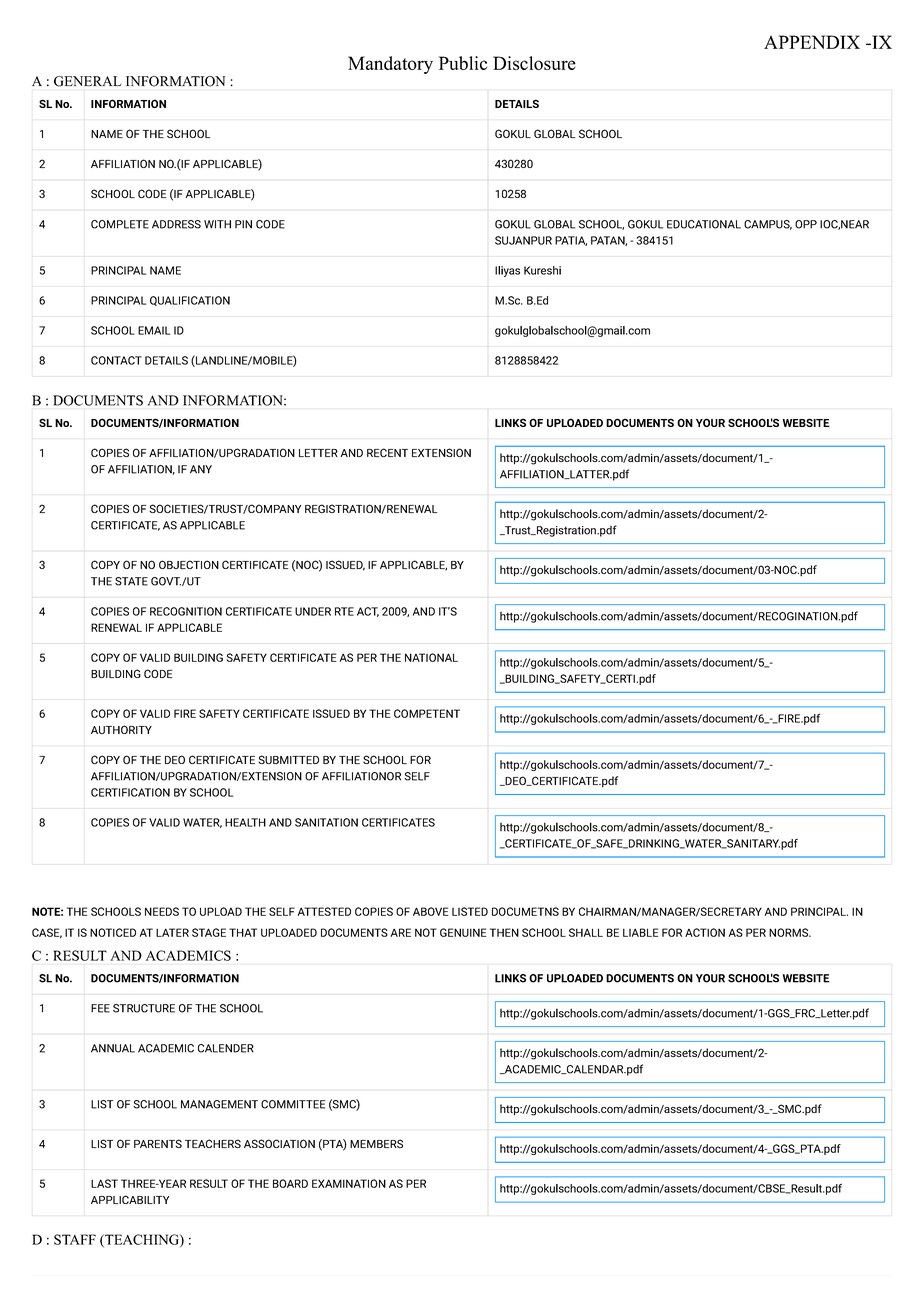  Describe the element at coordinates (87, 81) in the document. I see `GENERAL` at that location.
